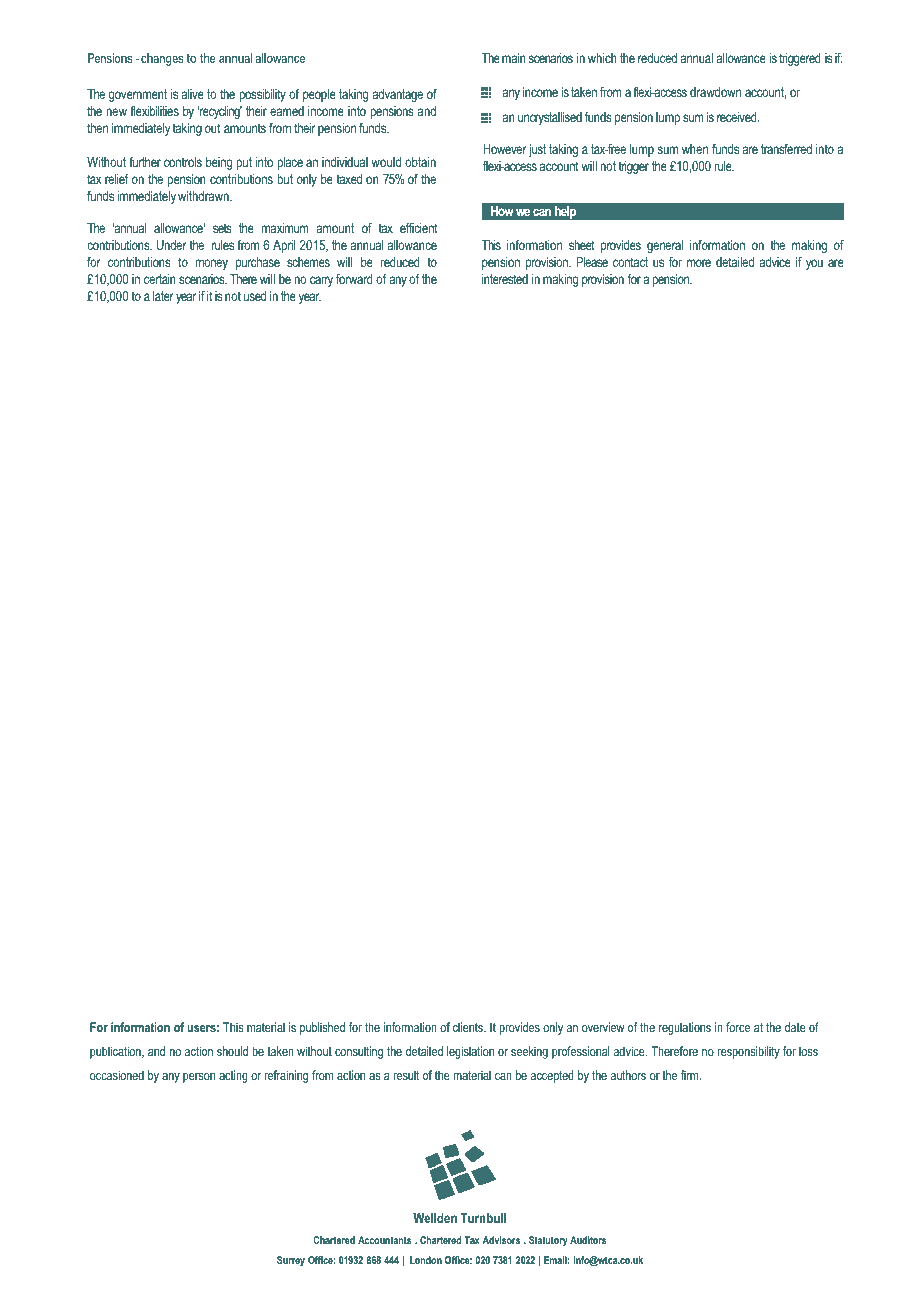 Image resolution: width=924 pixels, height=1309 pixels. I want to click on legislation, so click(470, 1052).
